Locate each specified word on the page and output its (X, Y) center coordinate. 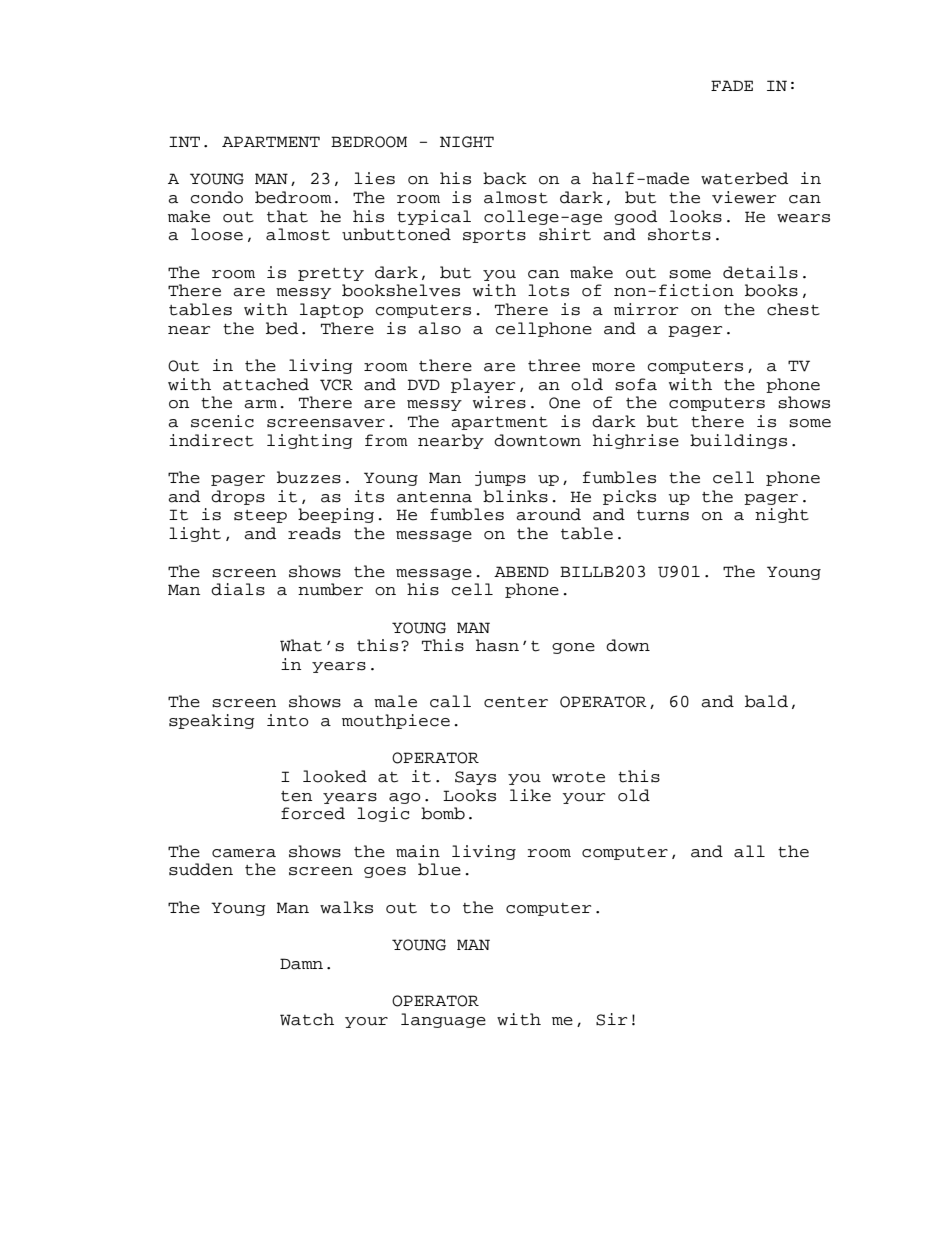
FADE (732, 85)
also (439, 328)
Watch (307, 1019)
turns (663, 515)
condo (217, 197)
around (548, 514)
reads (314, 533)
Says (475, 778)
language (443, 1020)
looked (335, 776)
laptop (331, 310)
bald (766, 701)
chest (793, 309)
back (505, 178)
